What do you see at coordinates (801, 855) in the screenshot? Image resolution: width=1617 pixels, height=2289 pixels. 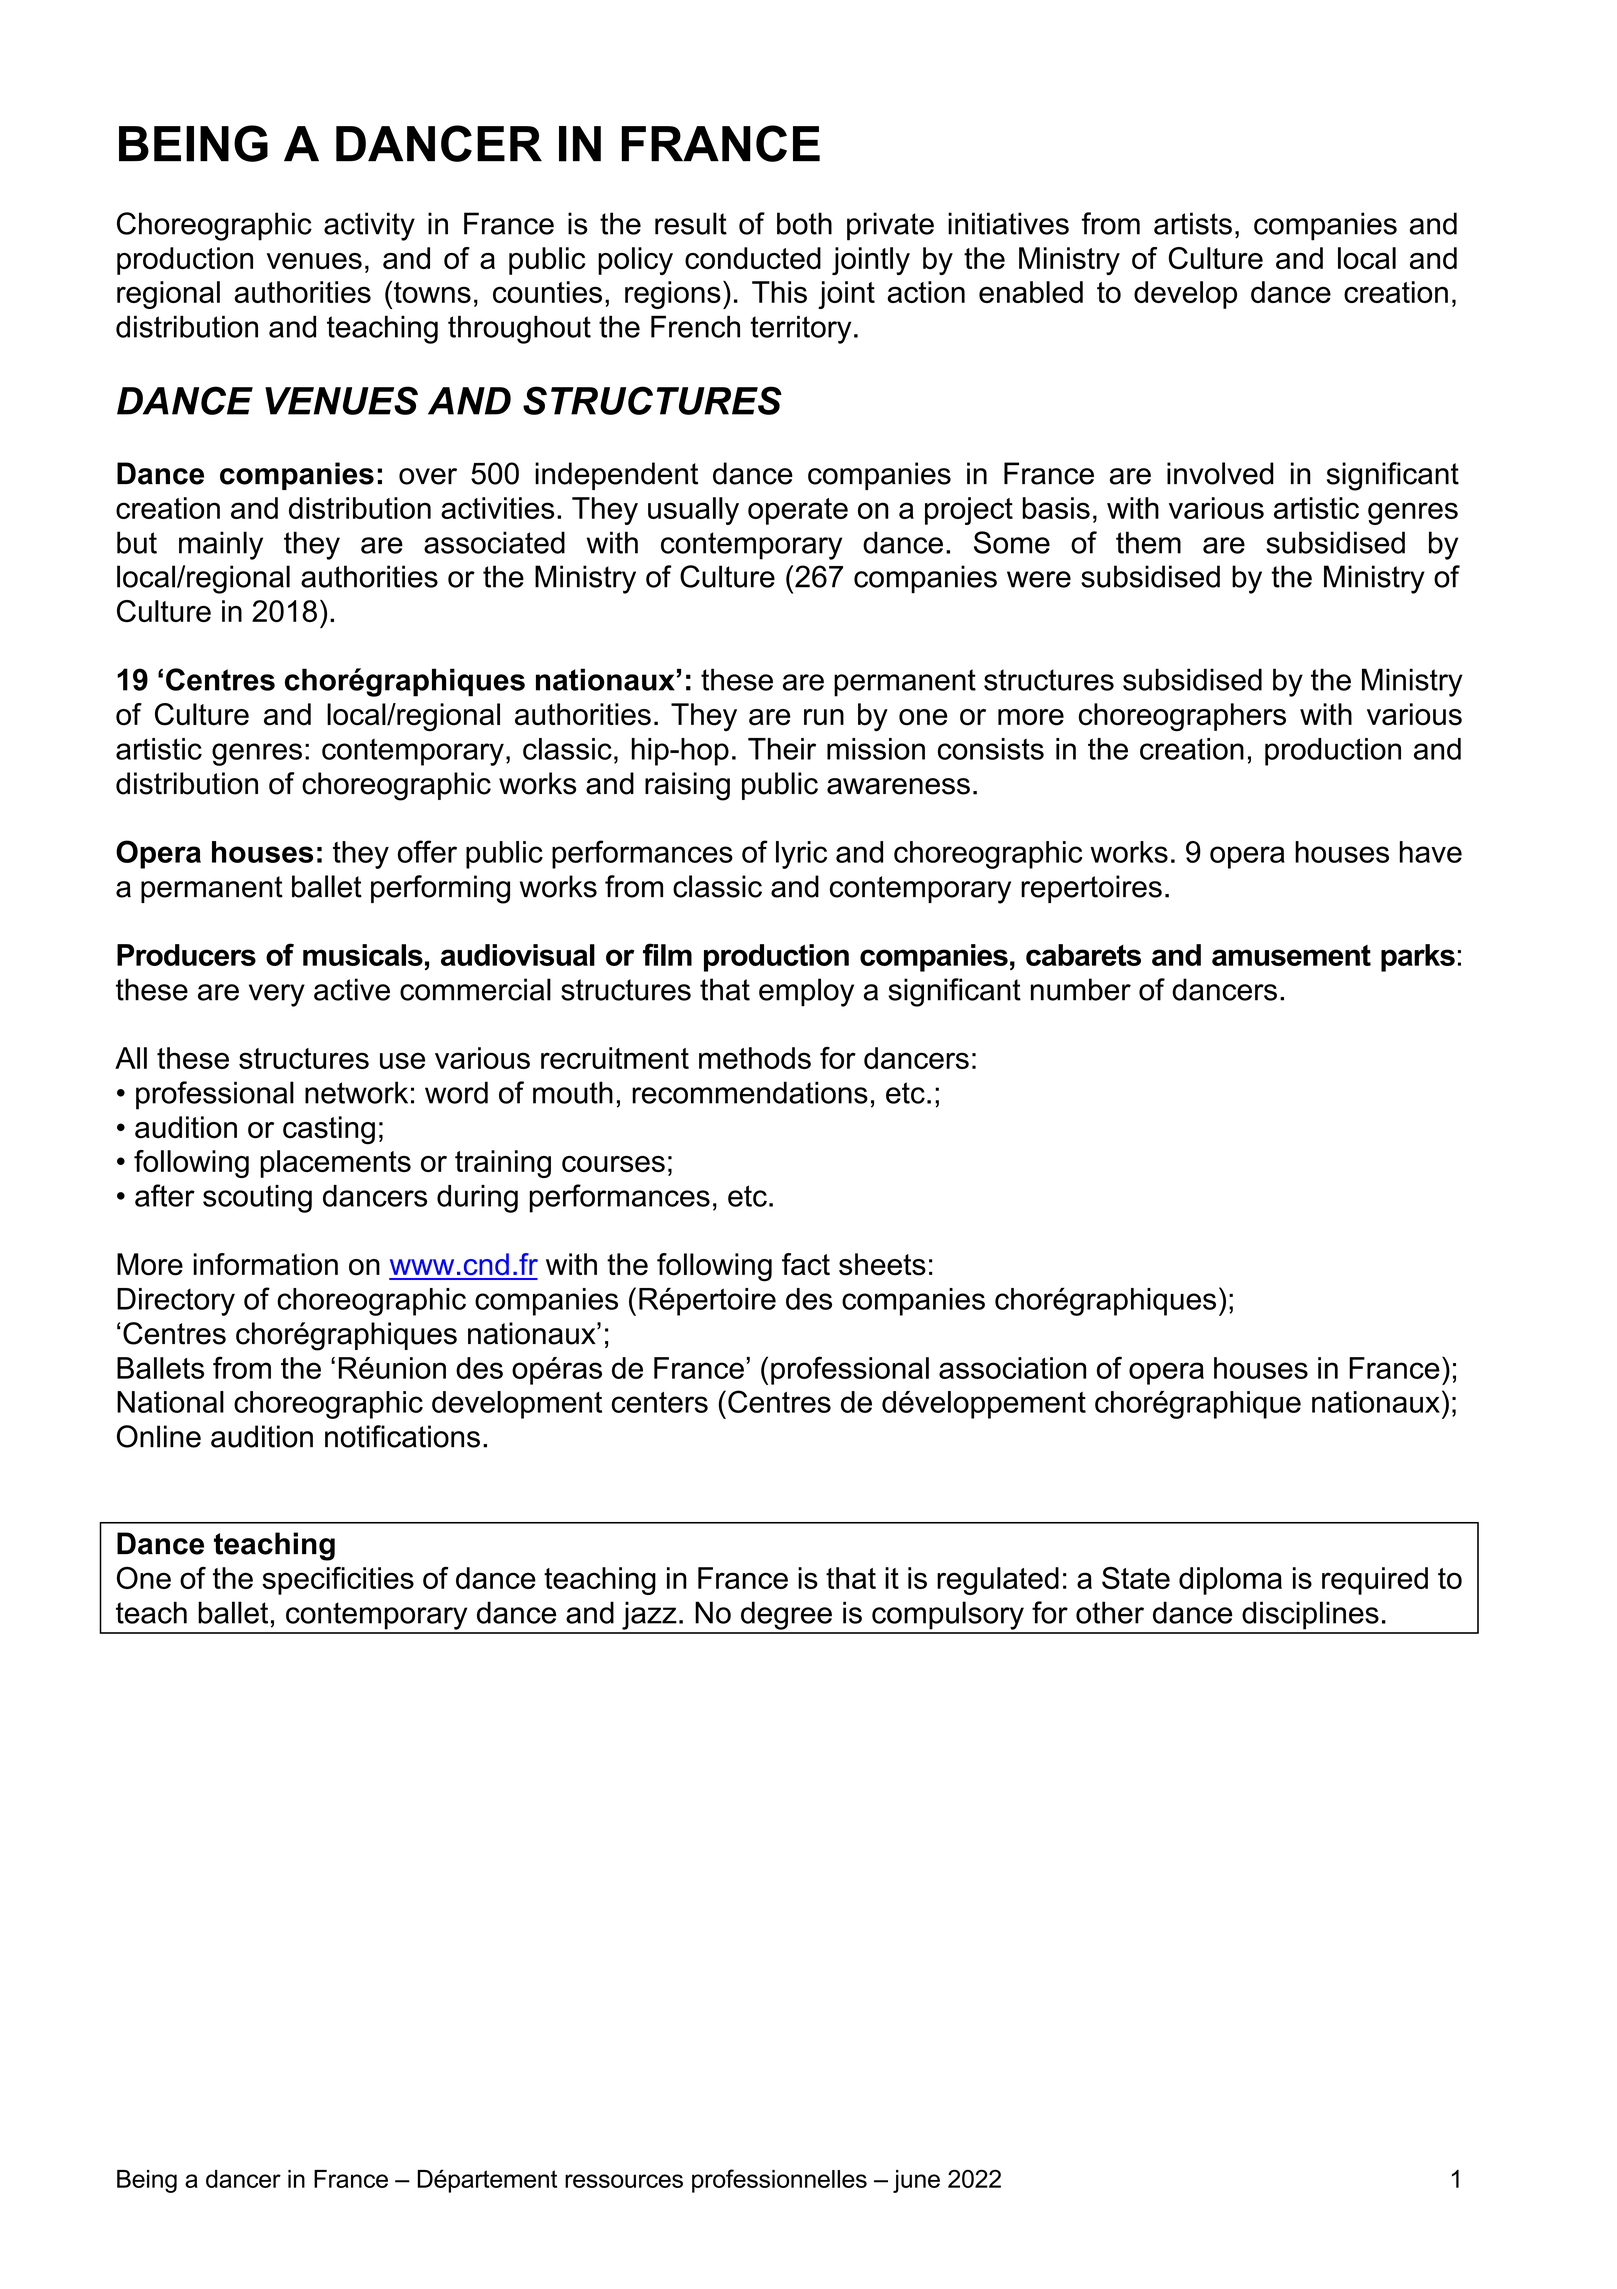 I see `lyric` at bounding box center [801, 855].
